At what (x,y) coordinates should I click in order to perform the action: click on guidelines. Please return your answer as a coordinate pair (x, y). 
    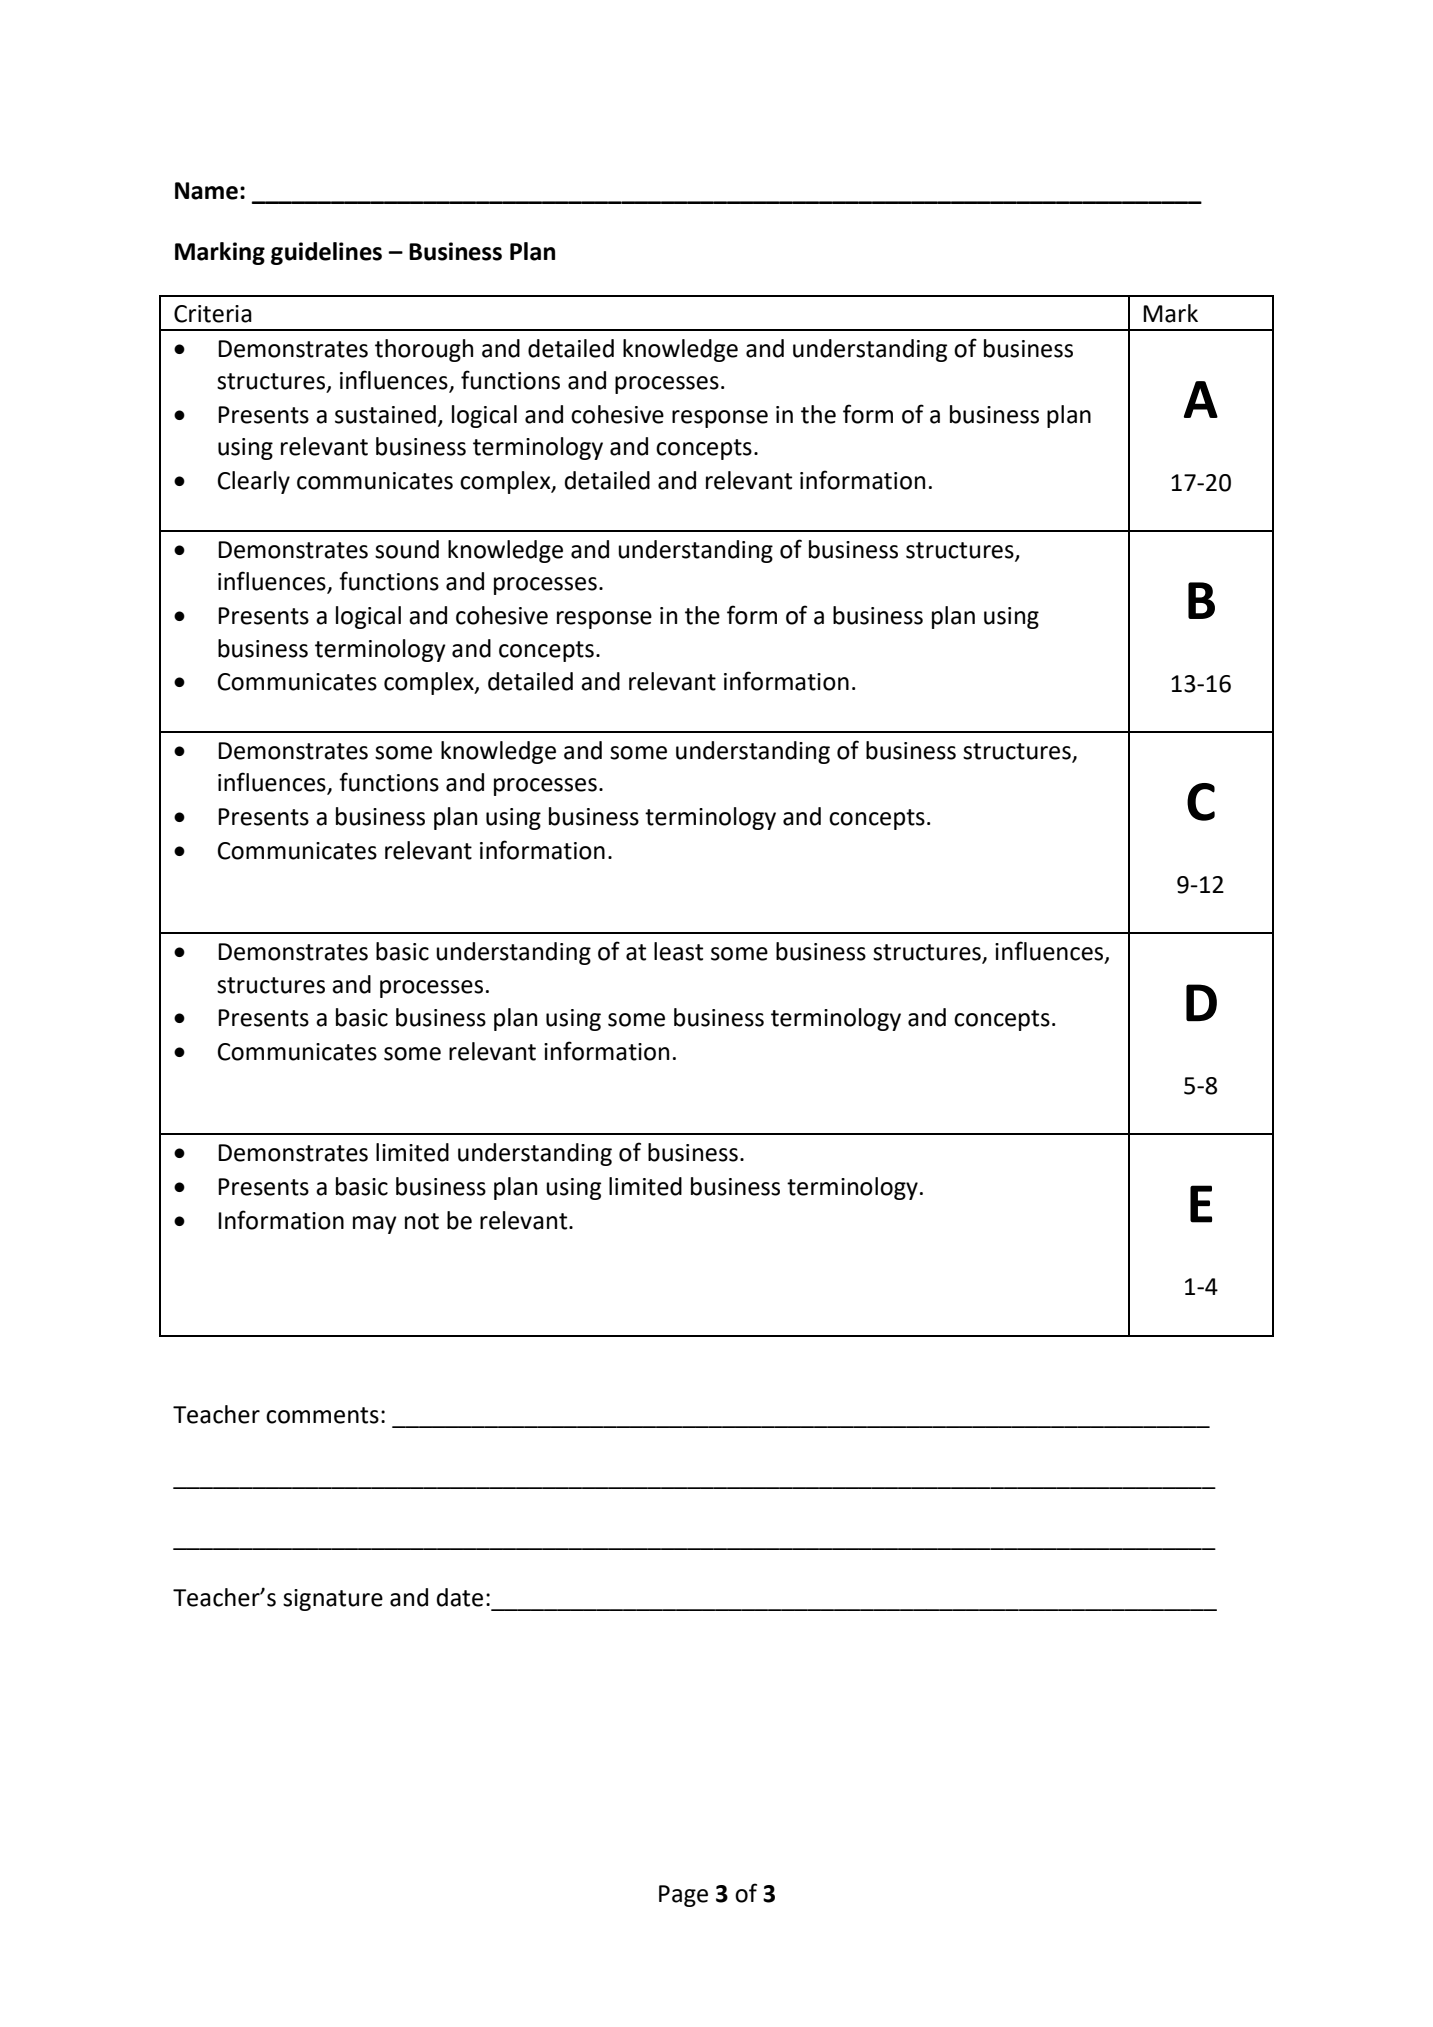
    Looking at the image, I should click on (326, 253).
